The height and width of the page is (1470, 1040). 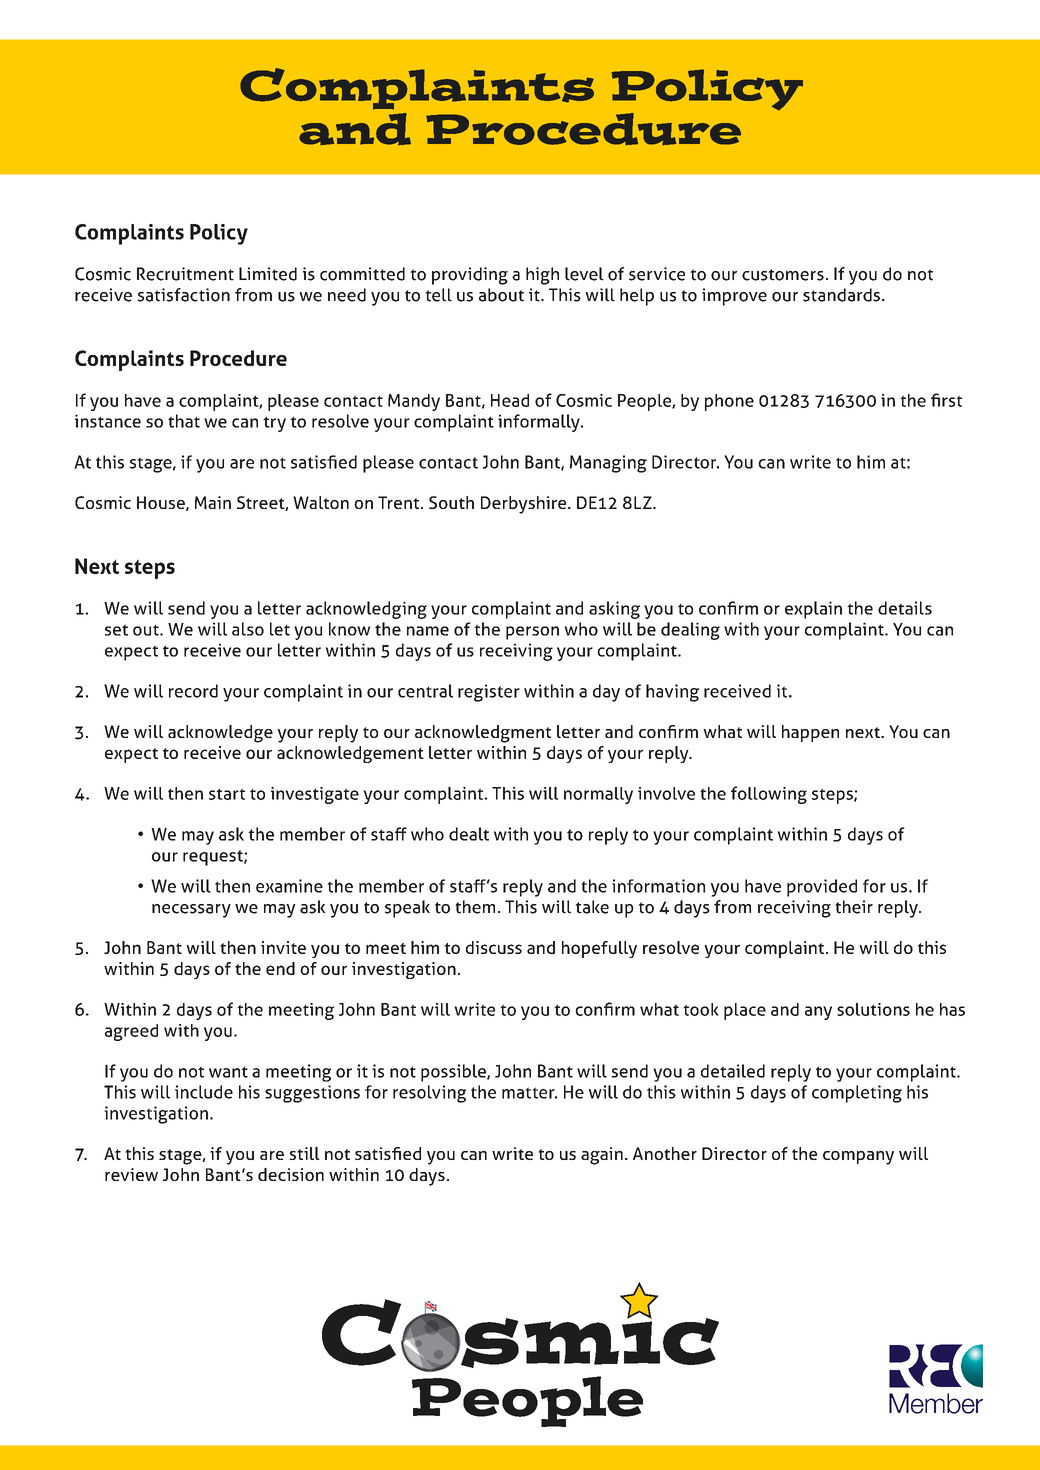 I want to click on standards, so click(x=841, y=295).
